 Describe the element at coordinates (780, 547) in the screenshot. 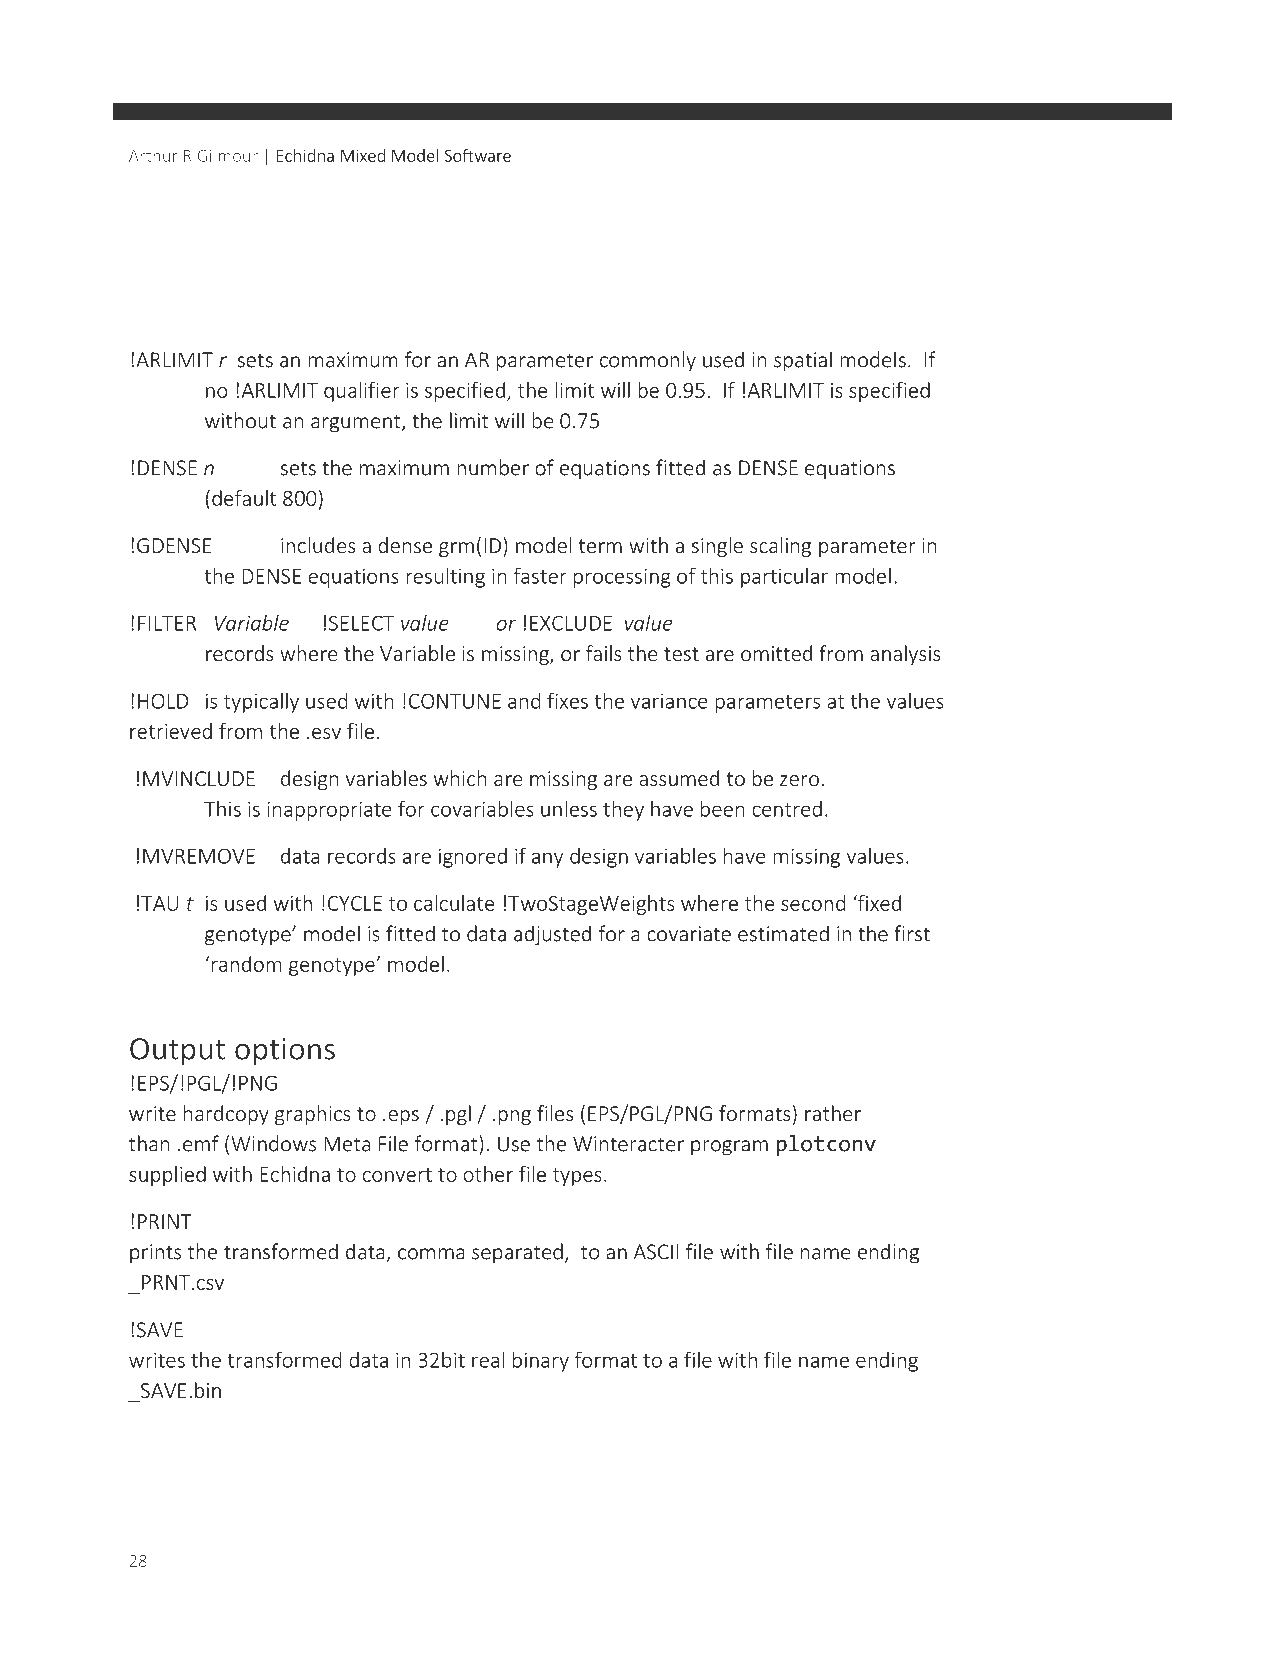

I see `scaling` at that location.
